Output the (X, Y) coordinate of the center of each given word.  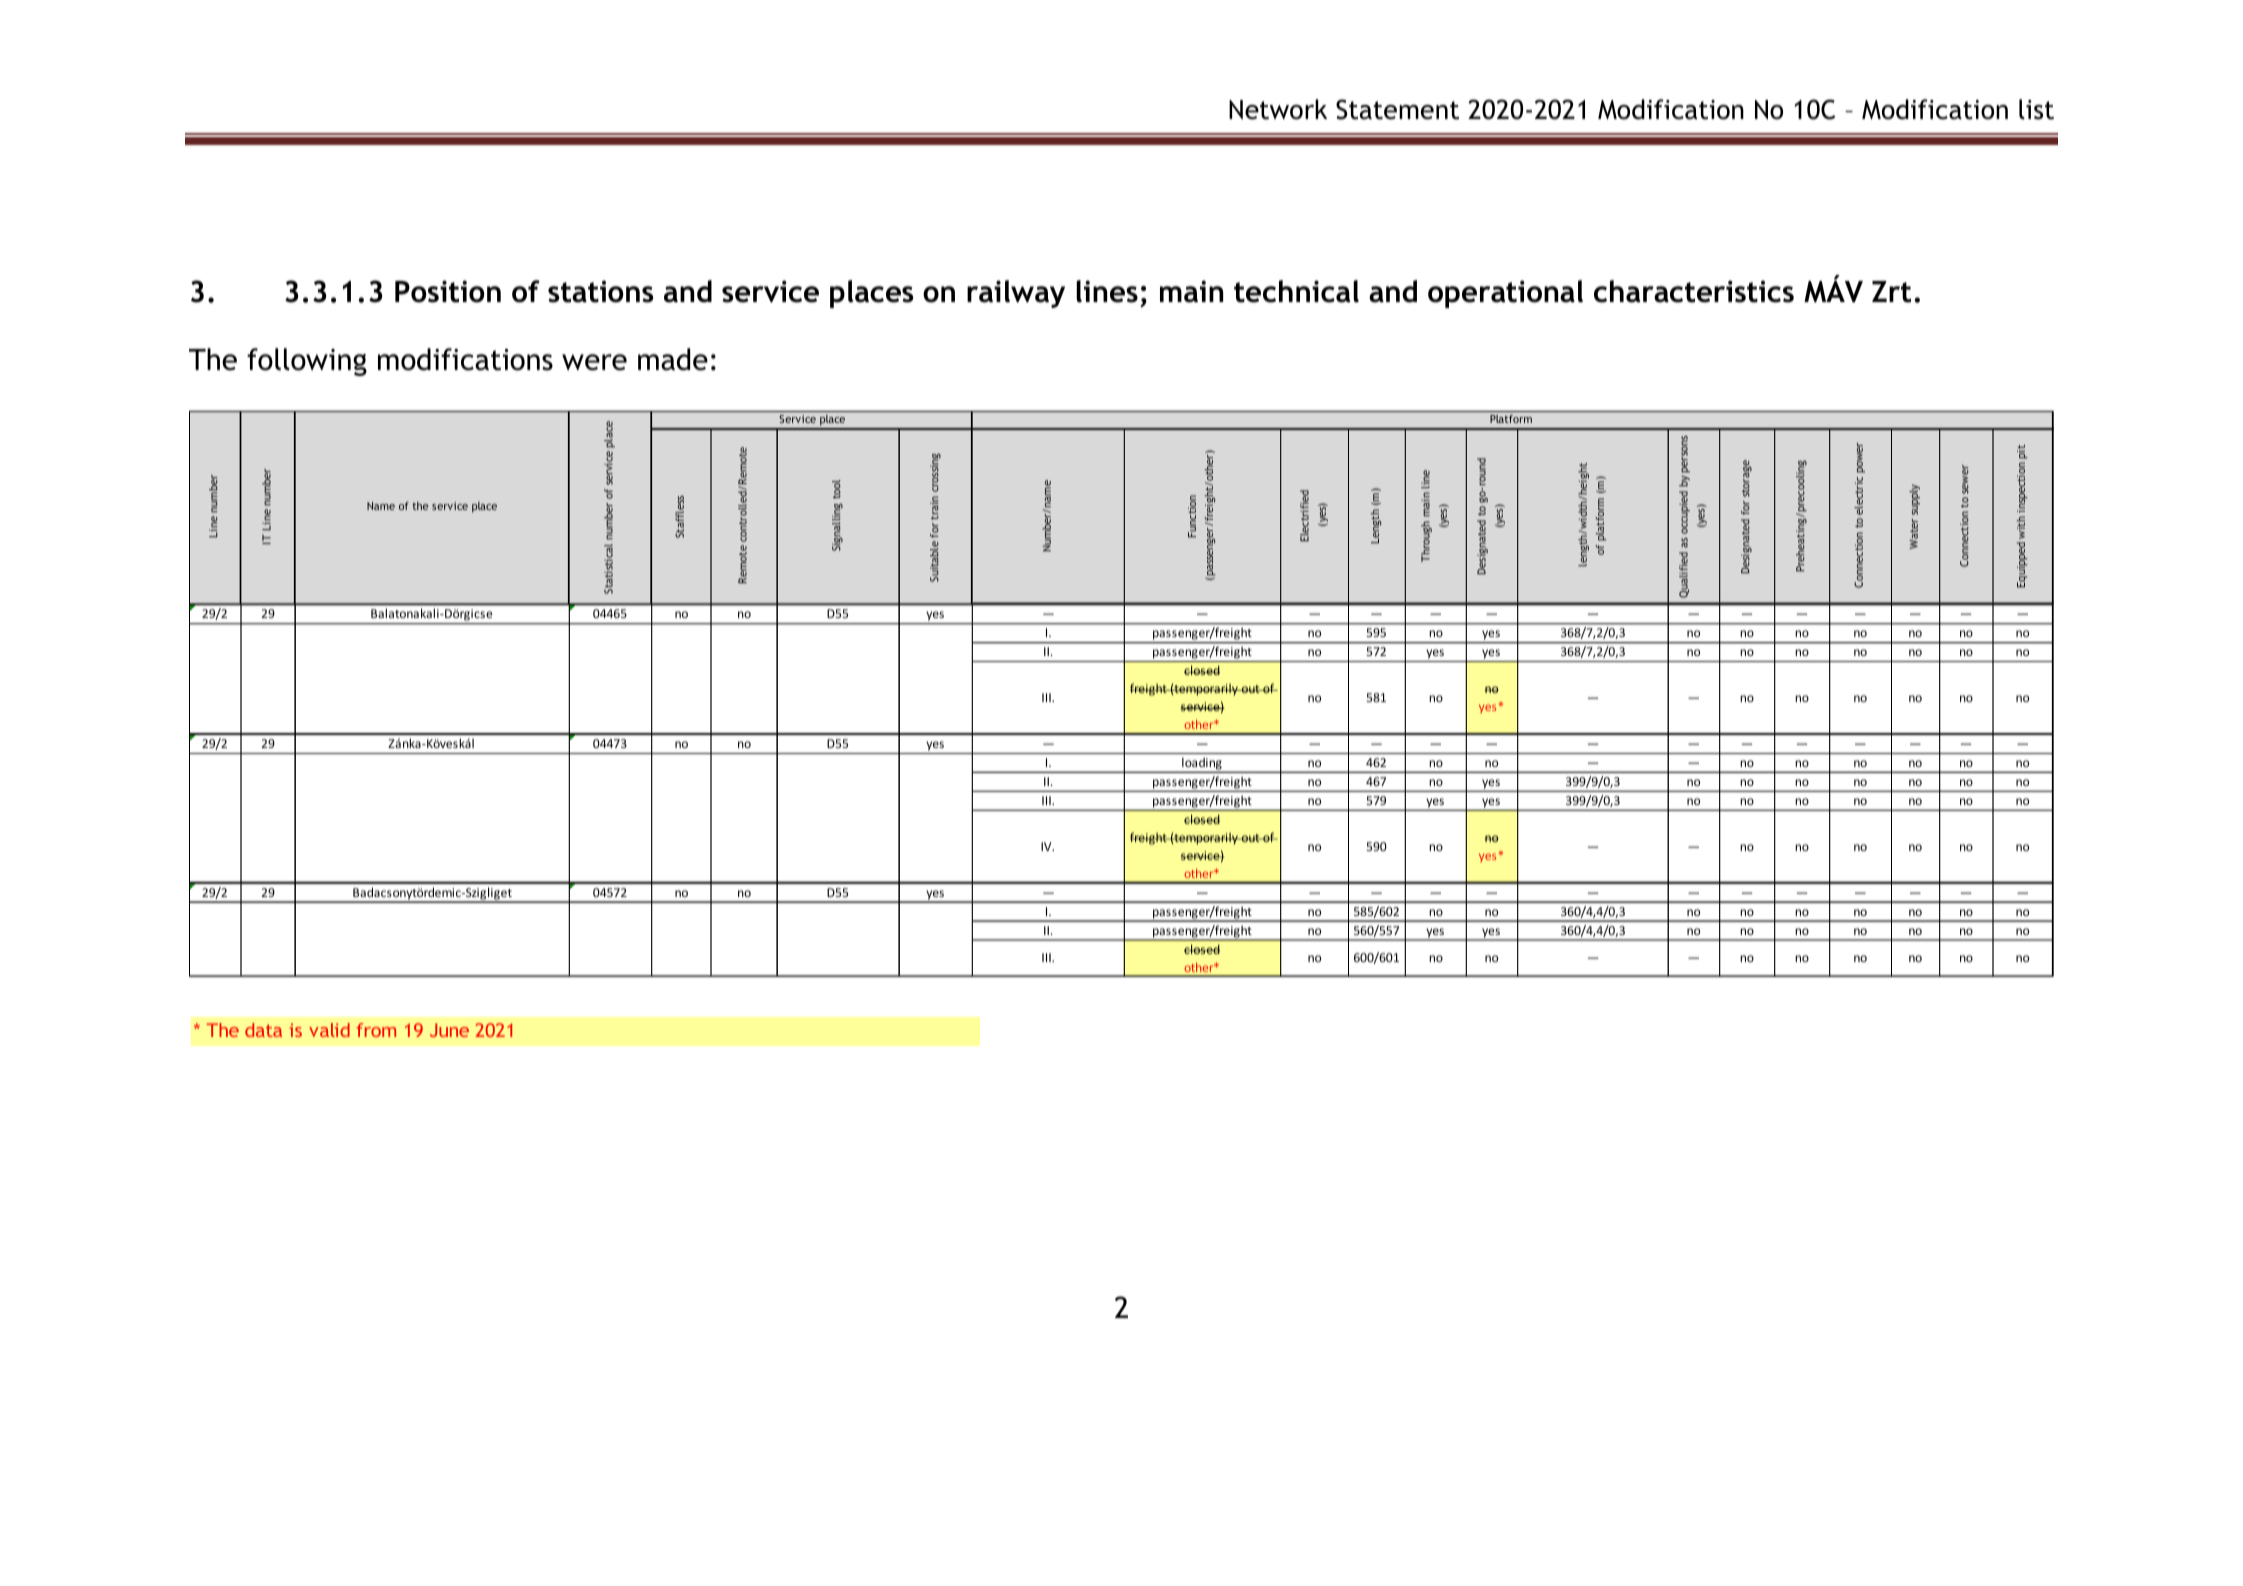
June (449, 1030)
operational (1505, 294)
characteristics (1694, 291)
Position (448, 291)
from (376, 1030)
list (2036, 109)
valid (329, 1030)
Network (1278, 109)
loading (1202, 765)
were (594, 362)
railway (1016, 294)
